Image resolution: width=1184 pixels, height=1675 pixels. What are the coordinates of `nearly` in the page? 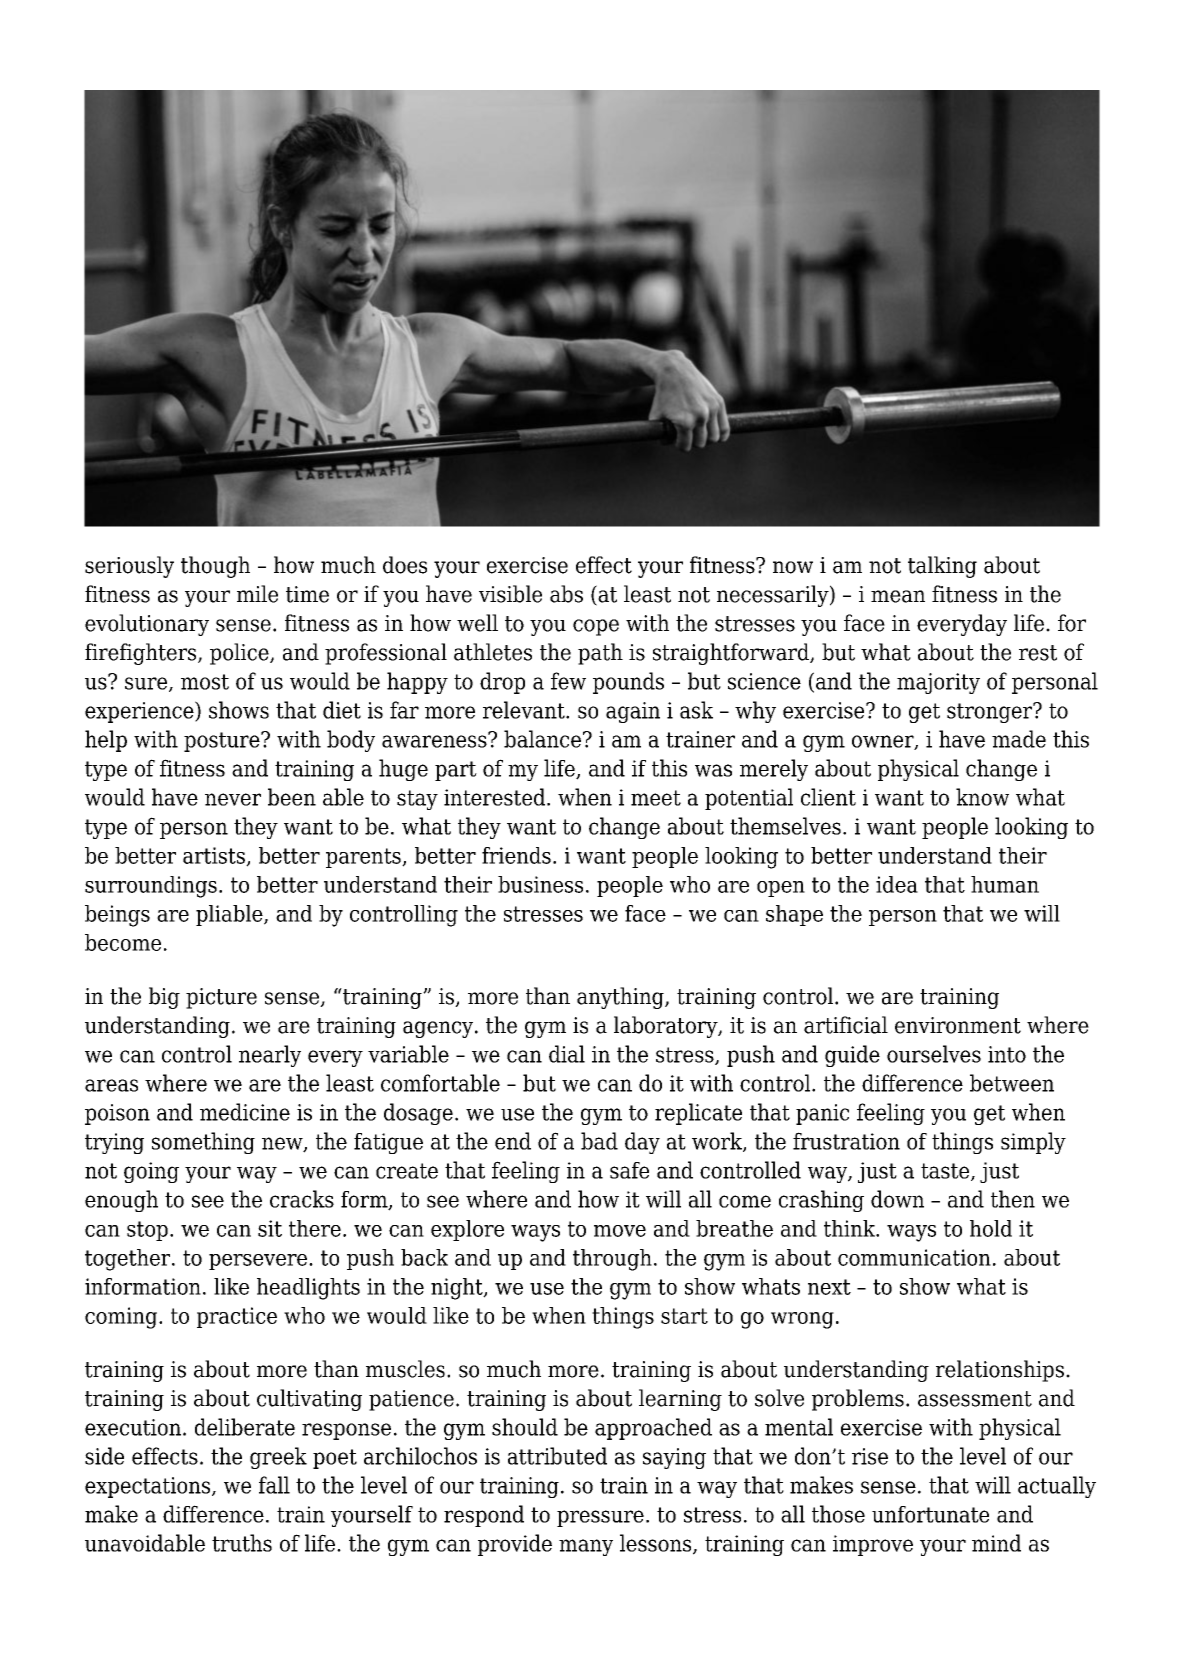 It's located at (270, 1056).
